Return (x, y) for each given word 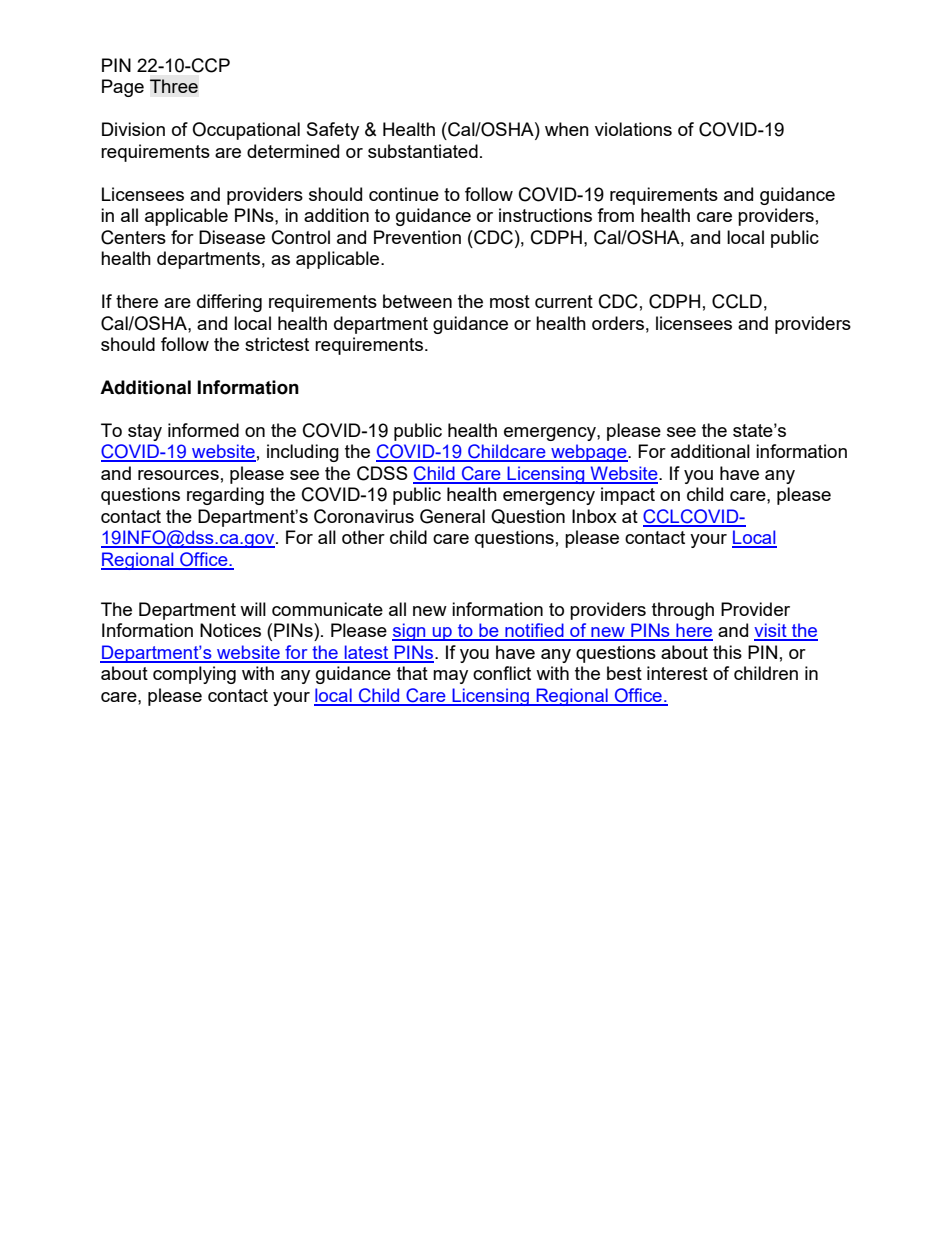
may (450, 677)
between (417, 301)
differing (229, 303)
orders (618, 323)
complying (194, 675)
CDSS (382, 473)
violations (633, 129)
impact (628, 496)
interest (677, 673)
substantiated (423, 151)
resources (178, 475)
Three (174, 86)
